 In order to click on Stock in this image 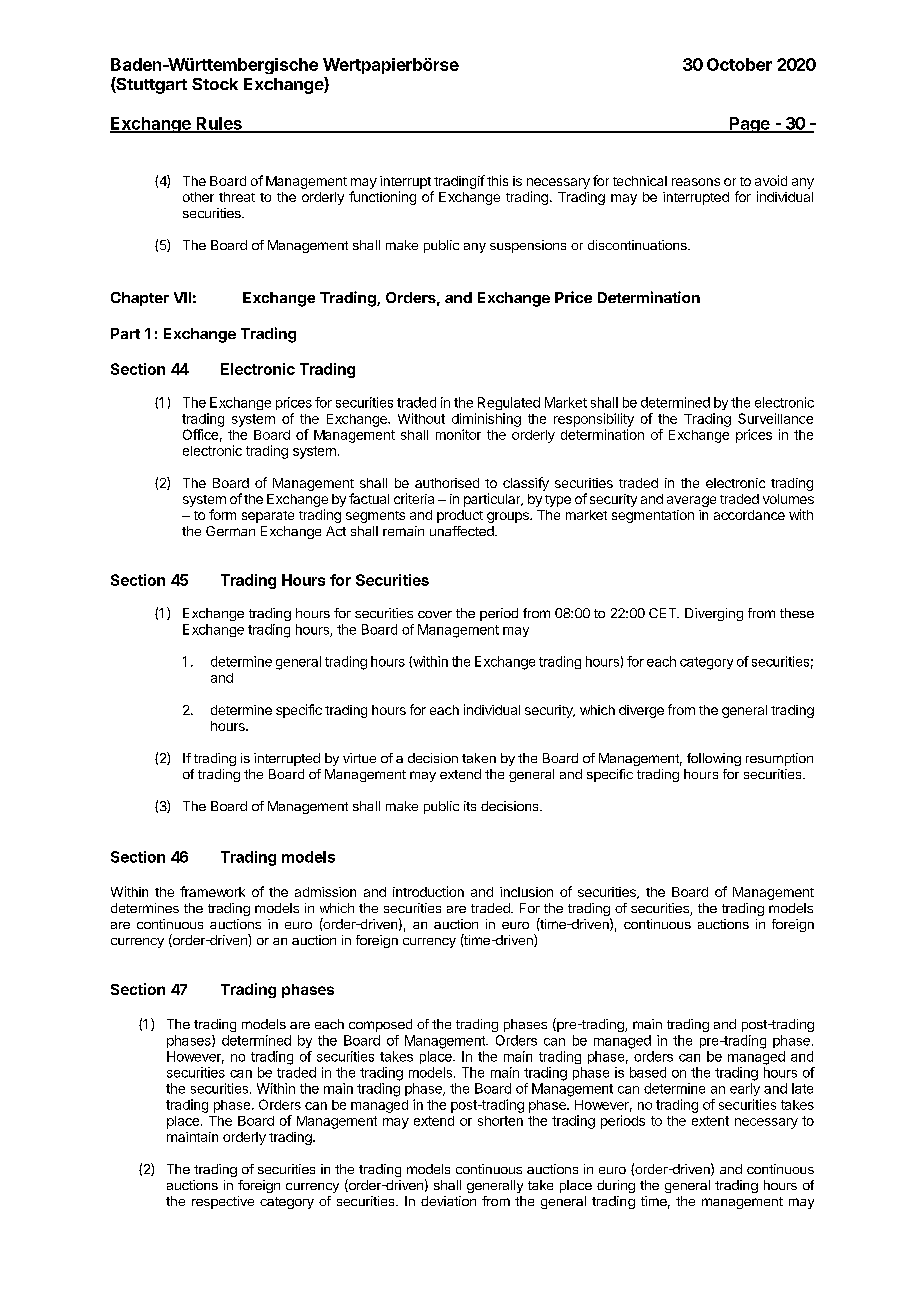, I will do `click(215, 84)`.
